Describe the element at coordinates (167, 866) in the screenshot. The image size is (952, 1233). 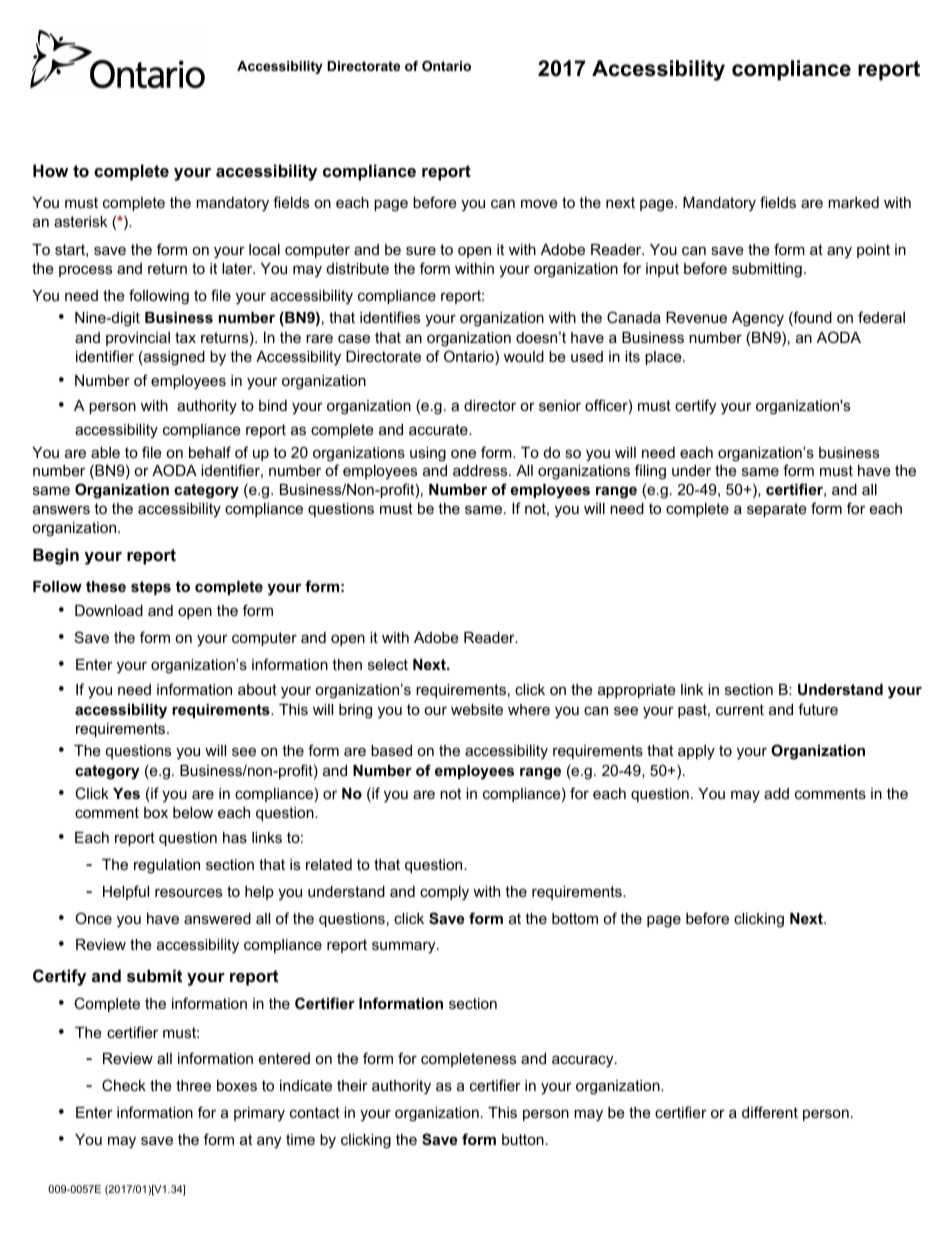
I see `regulation` at that location.
